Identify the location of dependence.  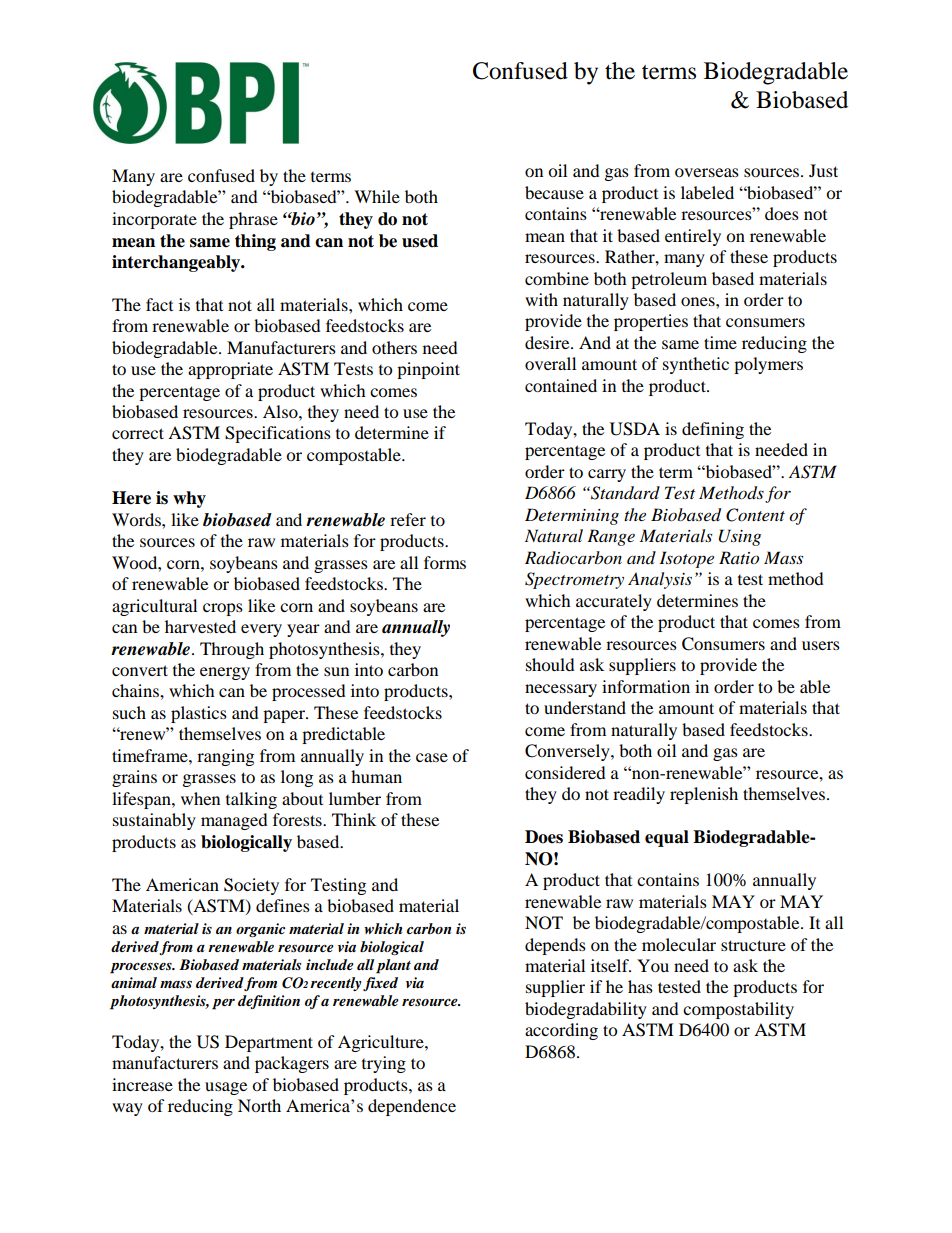
(412, 1107).
